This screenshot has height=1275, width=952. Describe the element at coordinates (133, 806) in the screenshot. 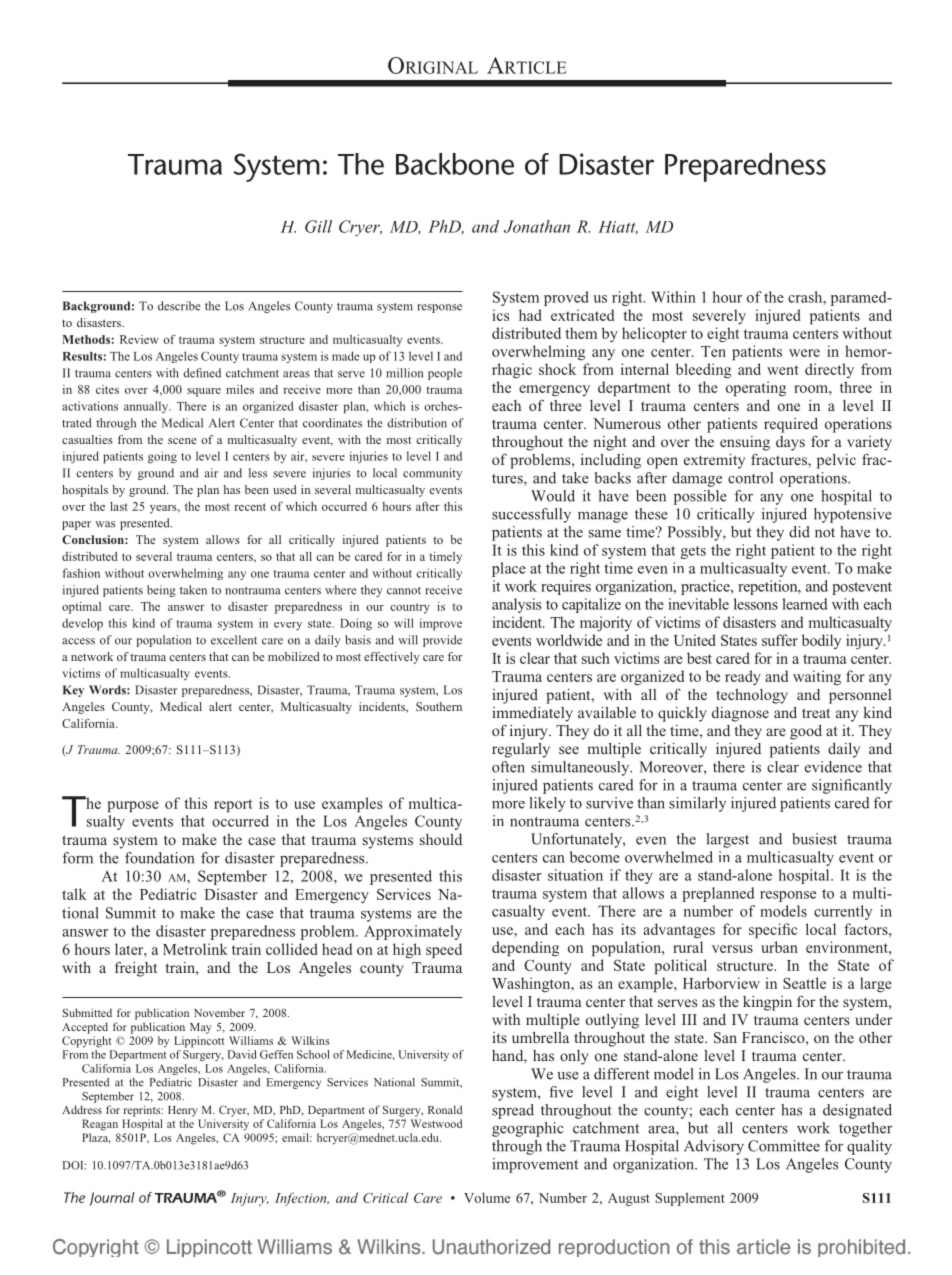

I see `purpose` at that location.
